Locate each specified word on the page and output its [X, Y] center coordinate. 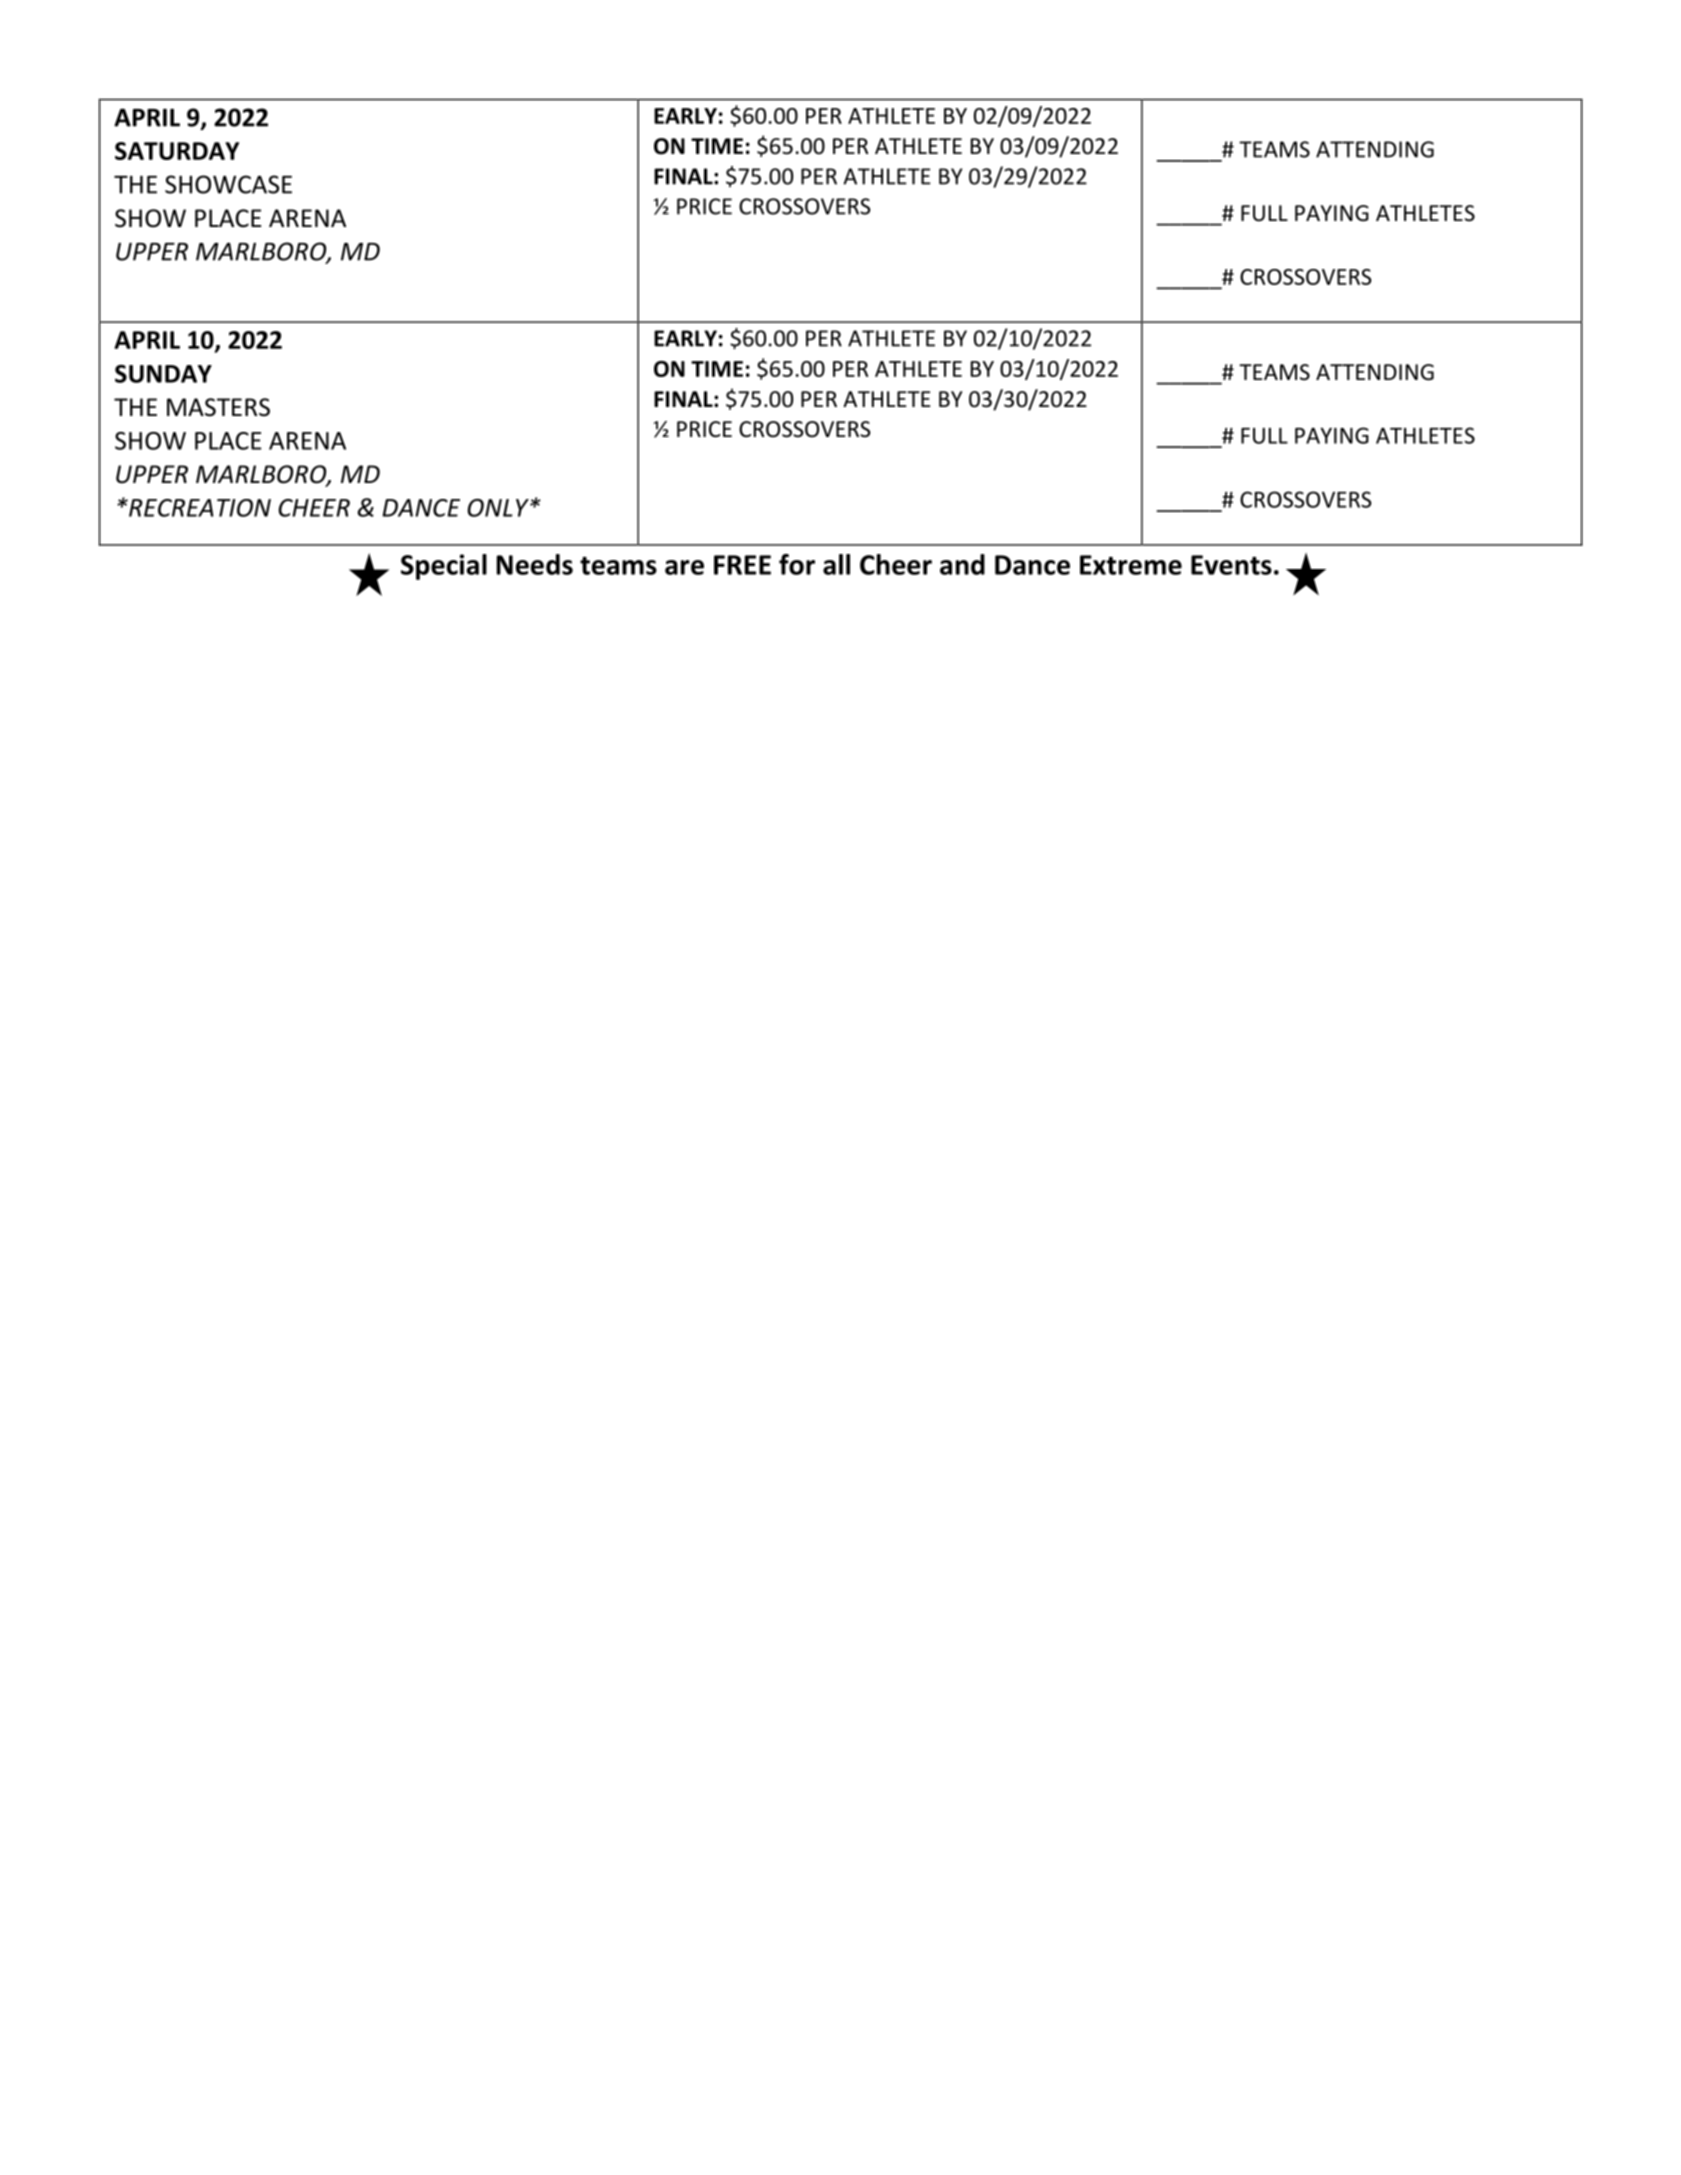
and [962, 564]
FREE [742, 565]
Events [1231, 565]
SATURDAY [177, 151]
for [797, 564]
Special [444, 567]
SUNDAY [163, 374]
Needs [535, 564]
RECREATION [199, 508]
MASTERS [218, 407]
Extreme [1131, 565]
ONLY [499, 508]
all [836, 564]
